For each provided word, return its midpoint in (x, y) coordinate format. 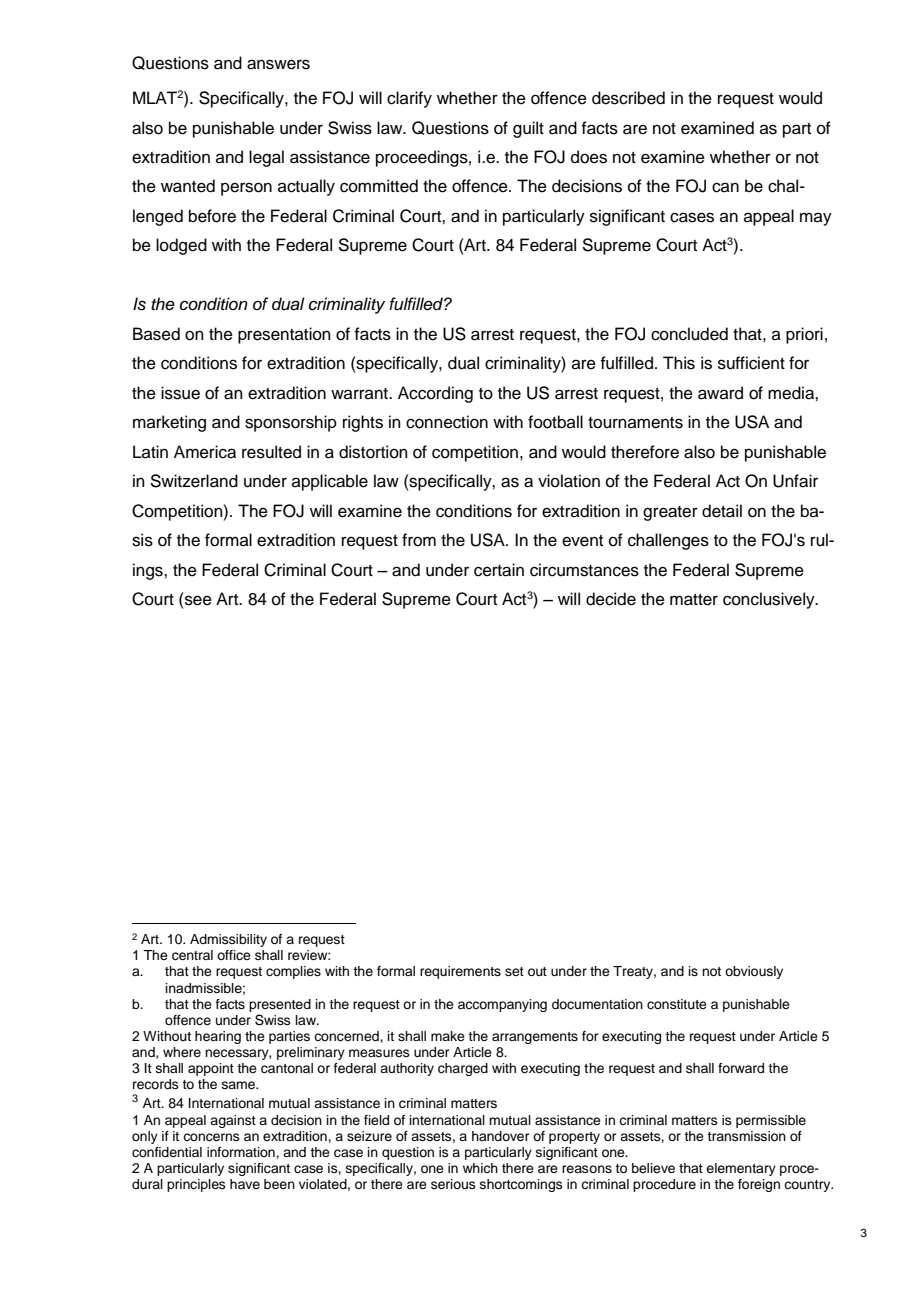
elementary (741, 1169)
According (435, 394)
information (242, 1152)
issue (180, 393)
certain (499, 570)
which (480, 1168)
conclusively (770, 600)
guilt (528, 129)
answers (278, 64)
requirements (460, 972)
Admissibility (228, 940)
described (628, 98)
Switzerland (194, 481)
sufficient (751, 363)
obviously (754, 972)
